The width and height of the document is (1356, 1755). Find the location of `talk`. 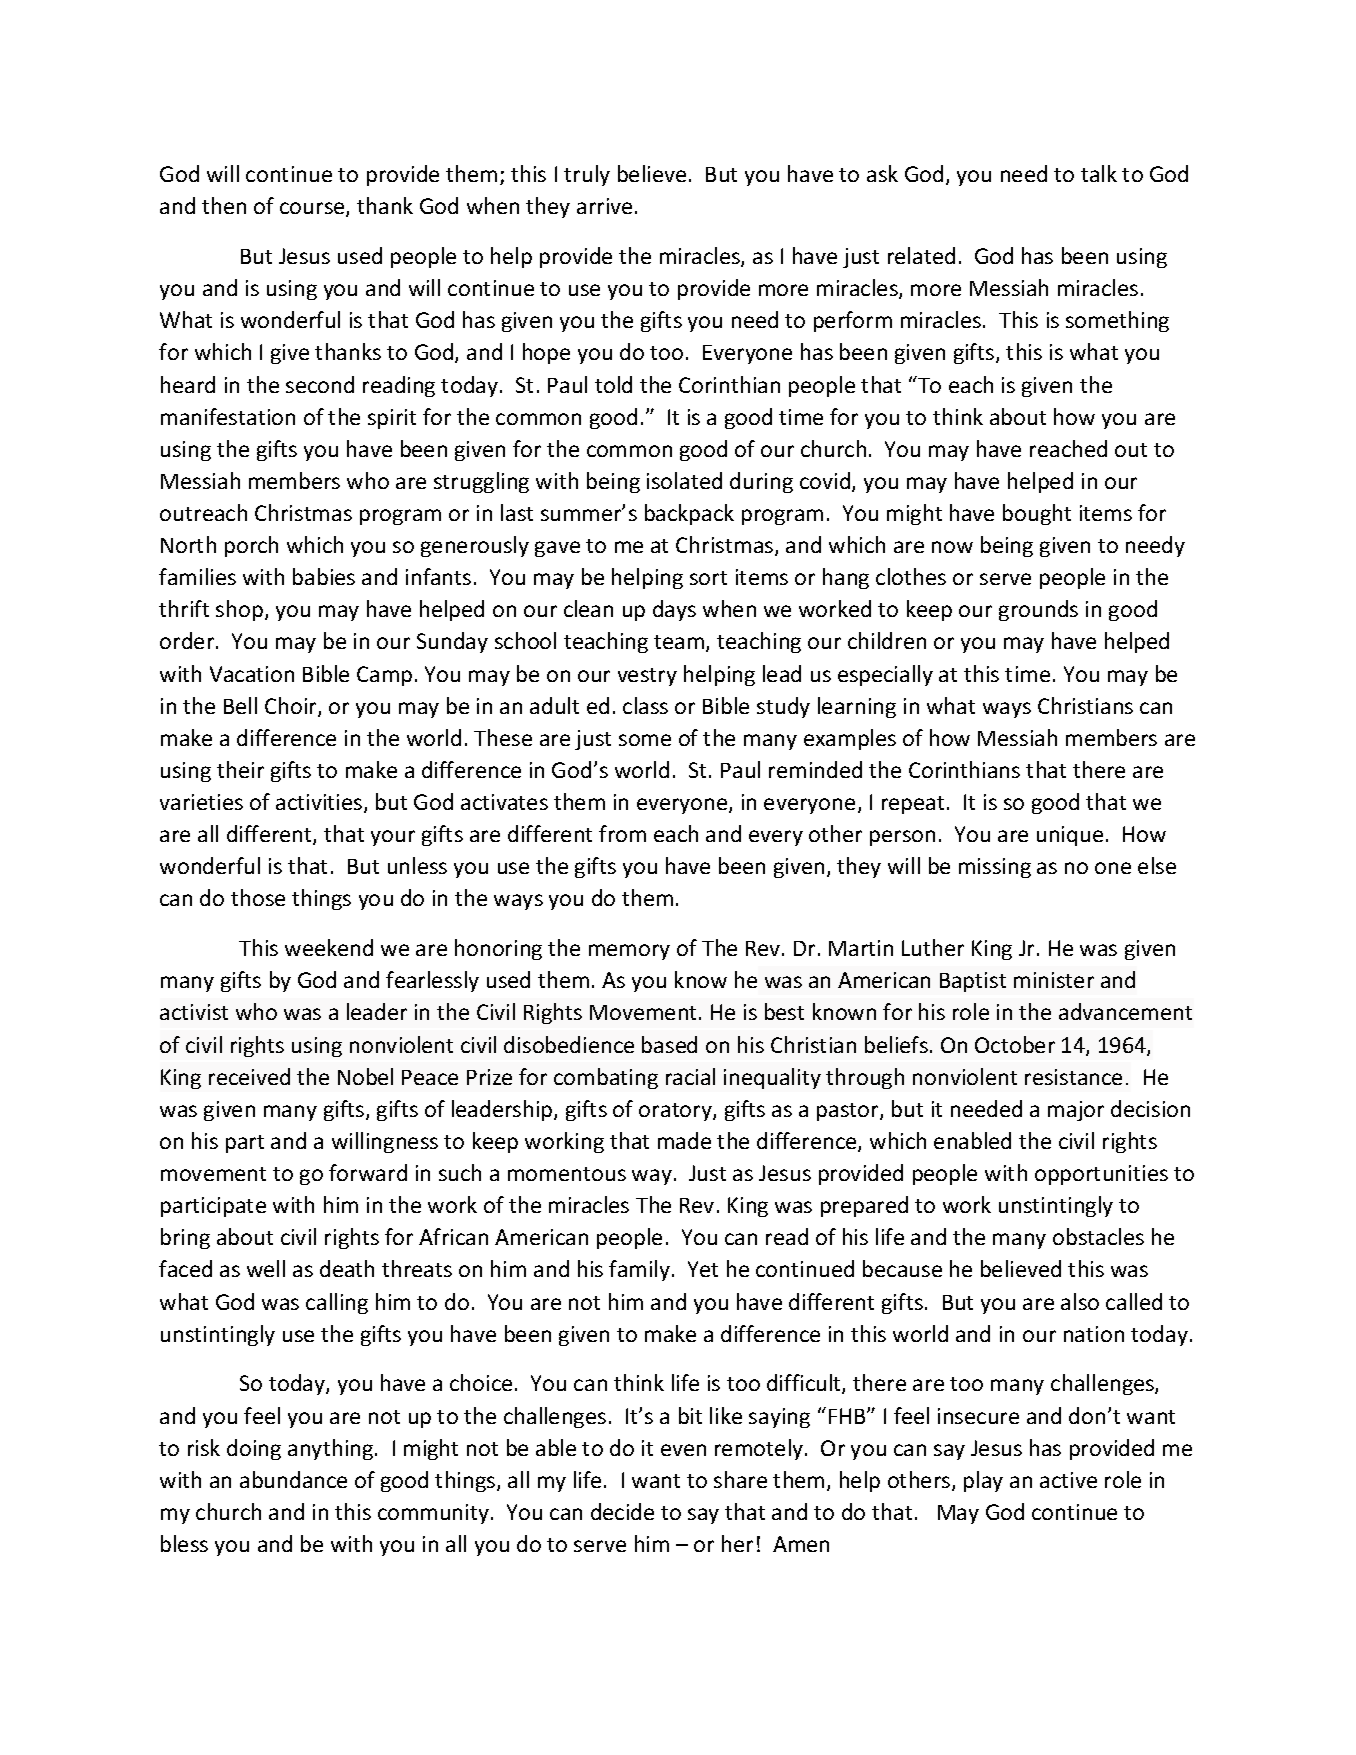

talk is located at coordinates (1099, 173).
